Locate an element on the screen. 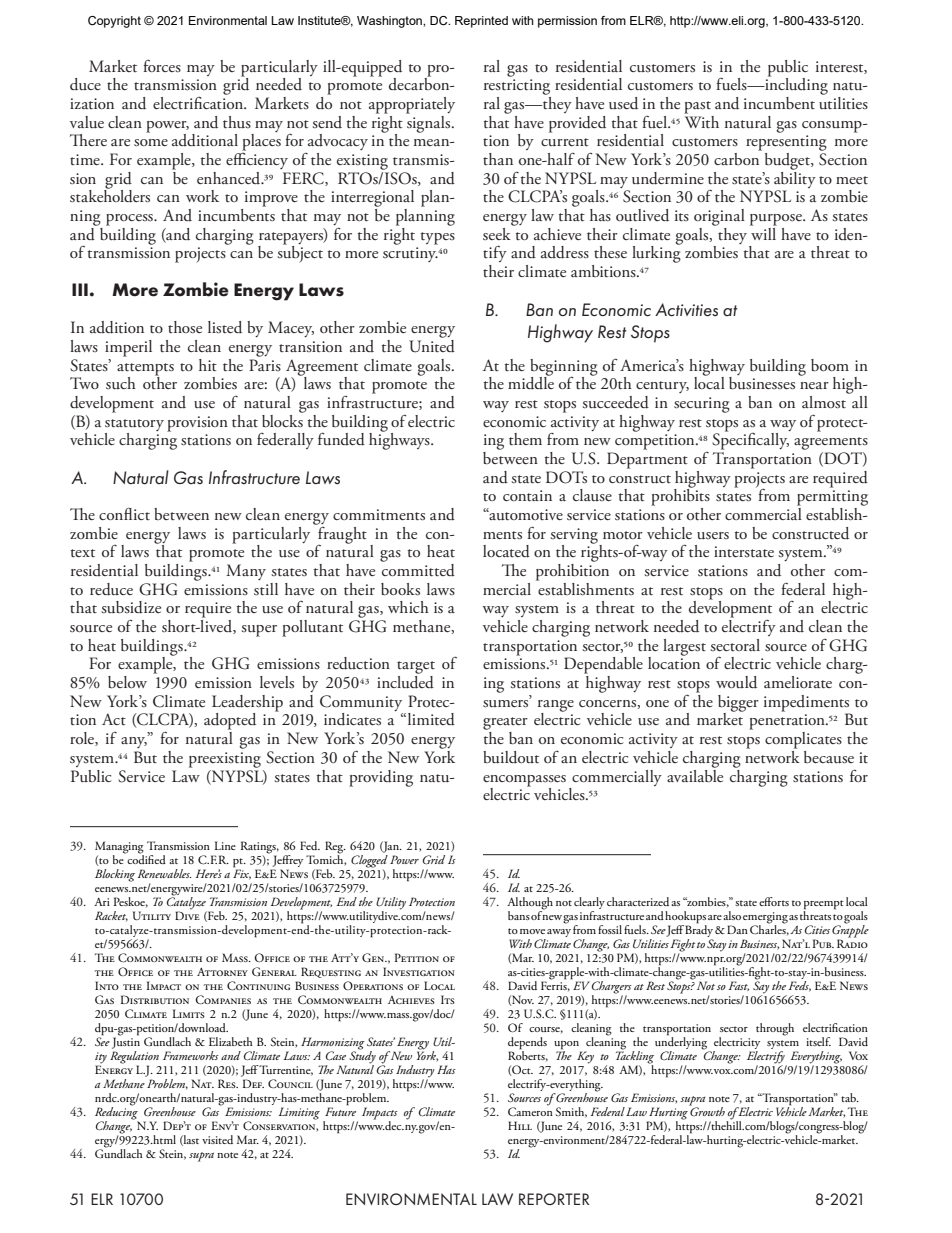  Specifically is located at coordinates (750, 440).
